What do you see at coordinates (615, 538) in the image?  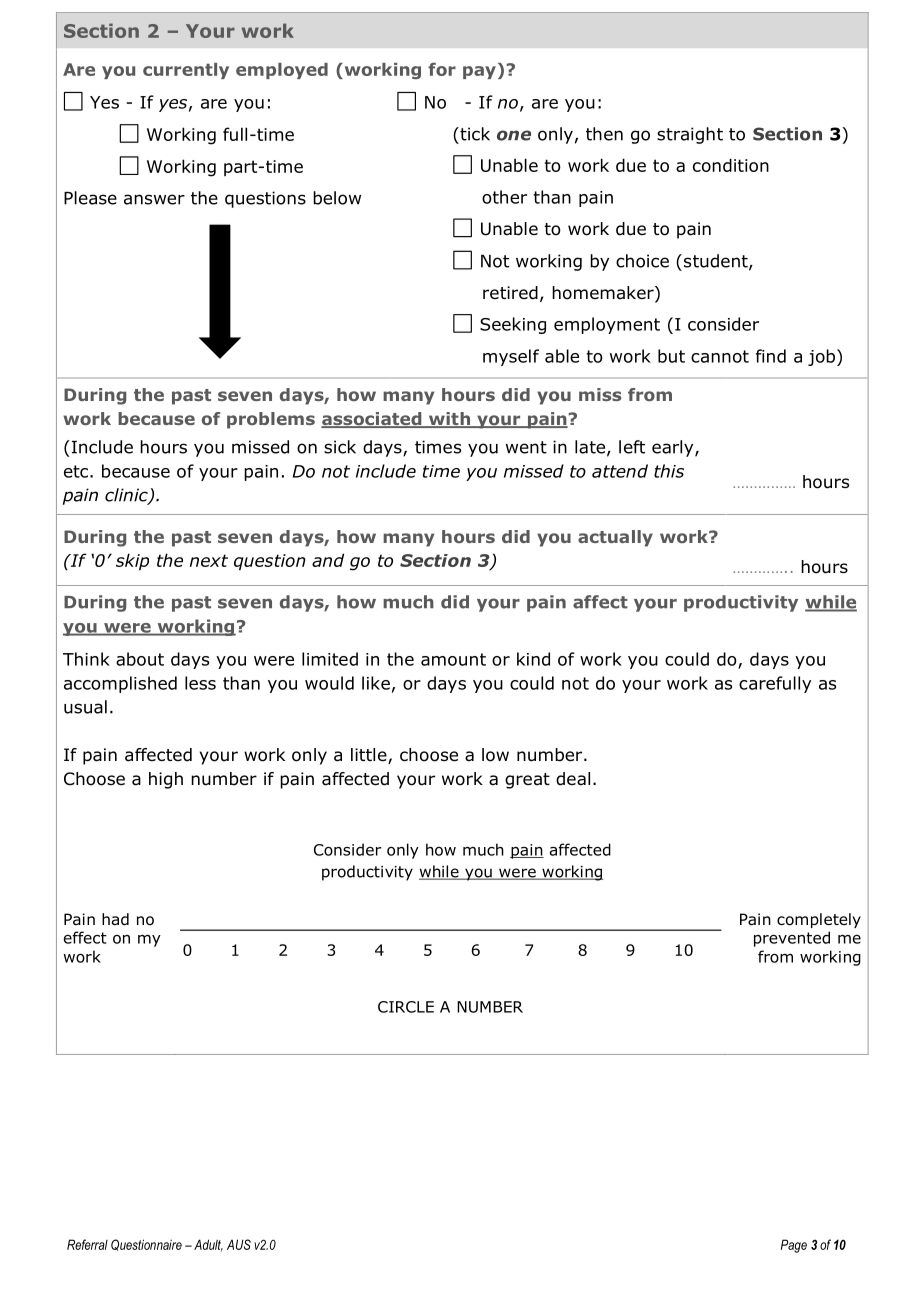 I see `actually` at bounding box center [615, 538].
